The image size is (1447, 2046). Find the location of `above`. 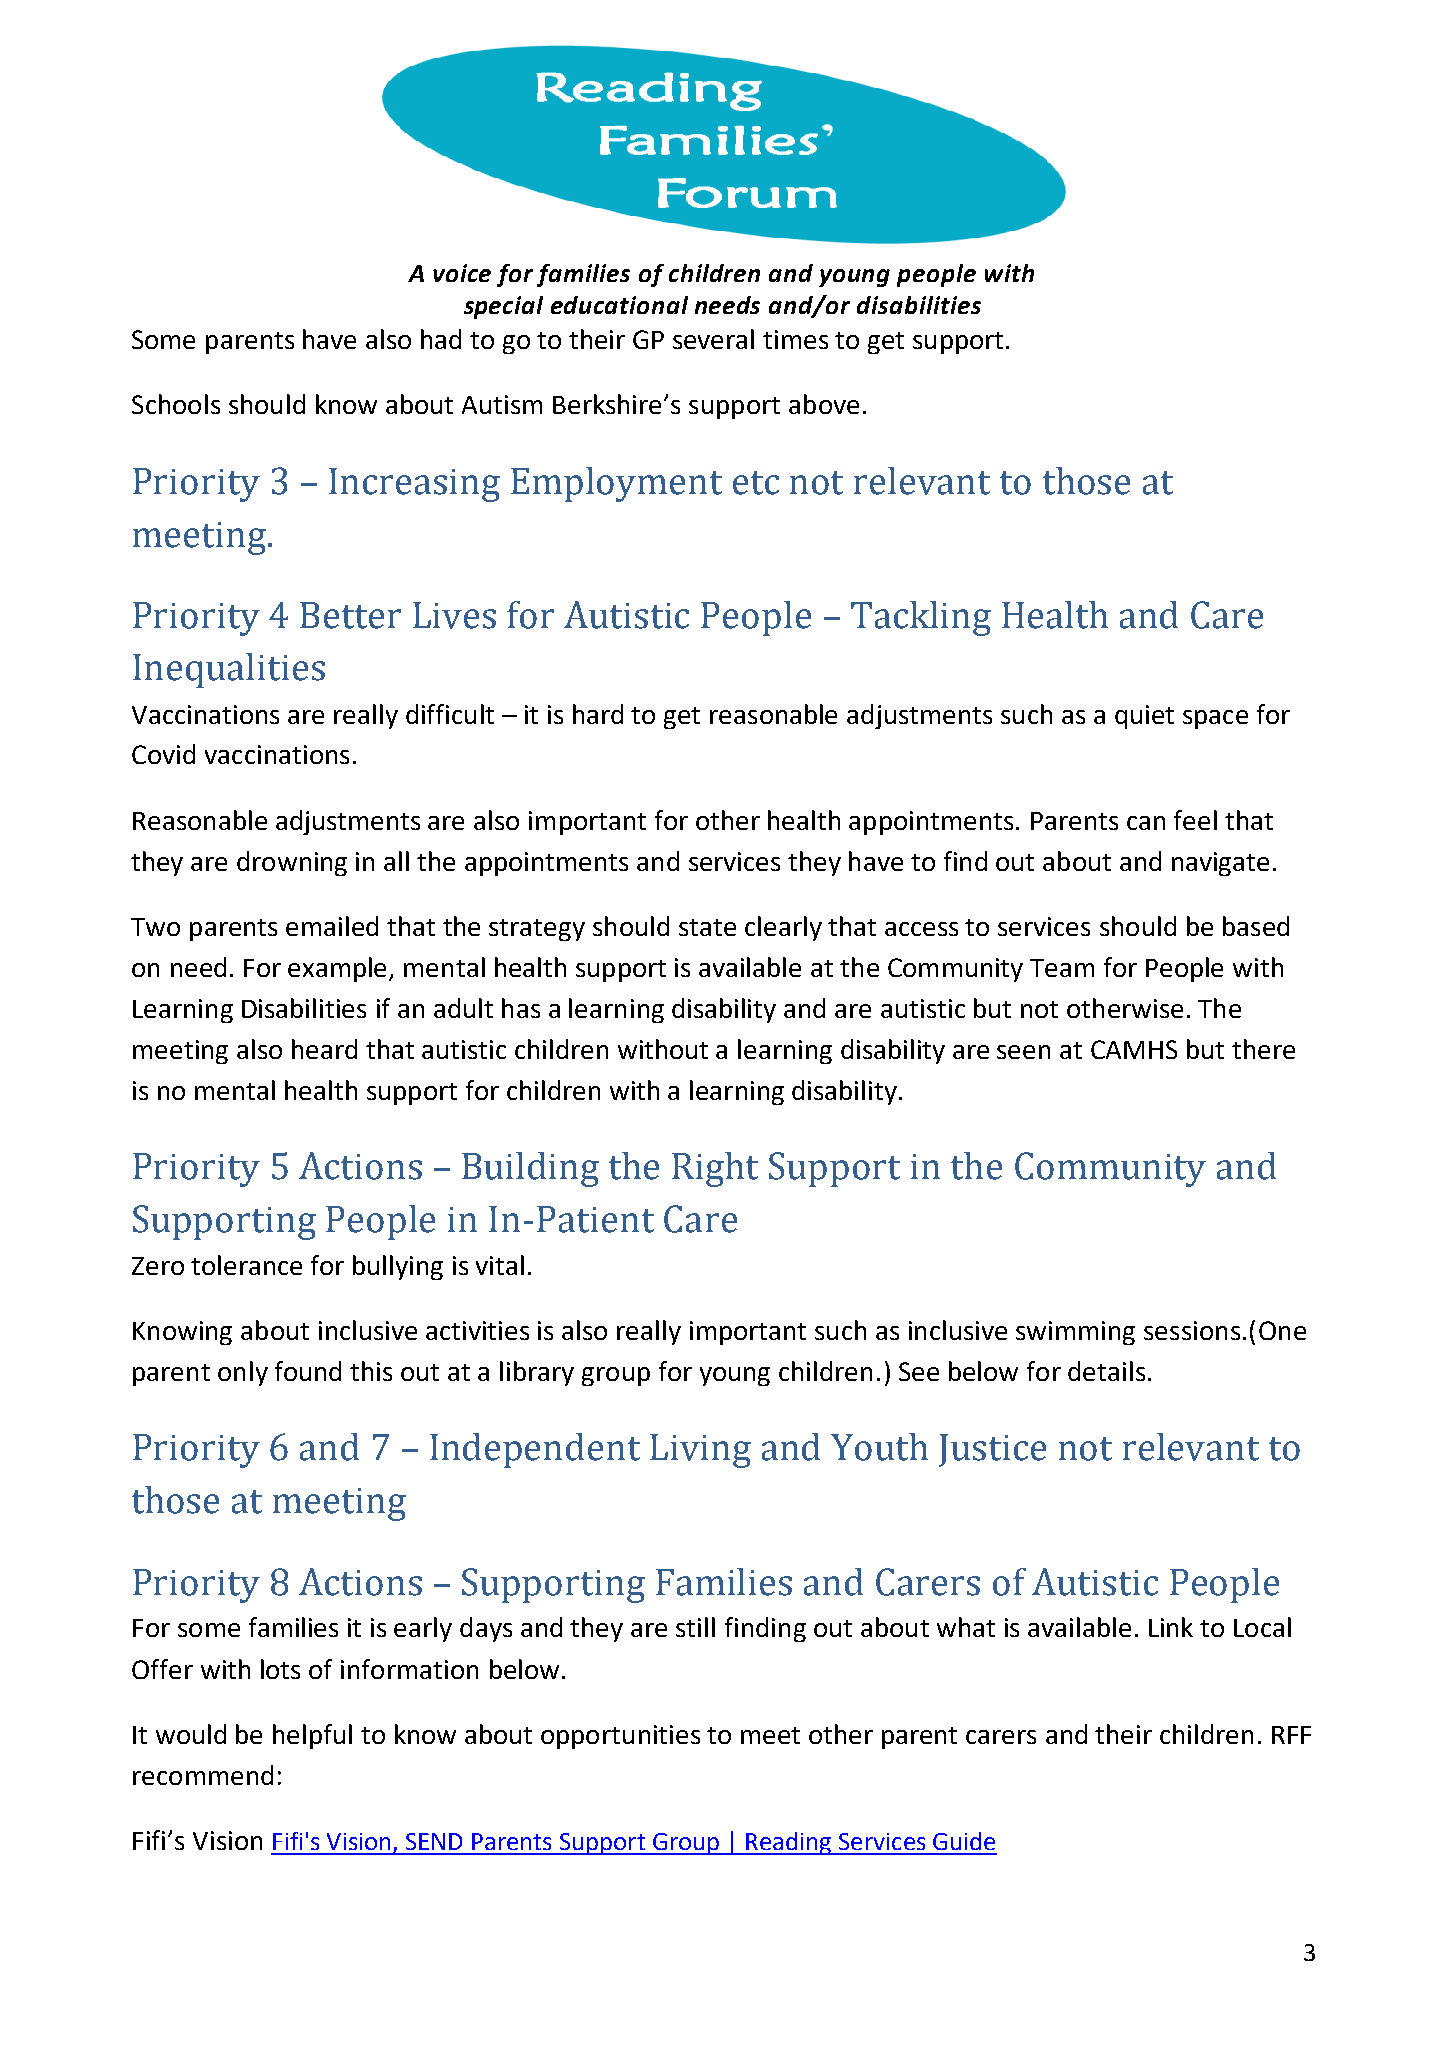

above is located at coordinates (824, 404).
